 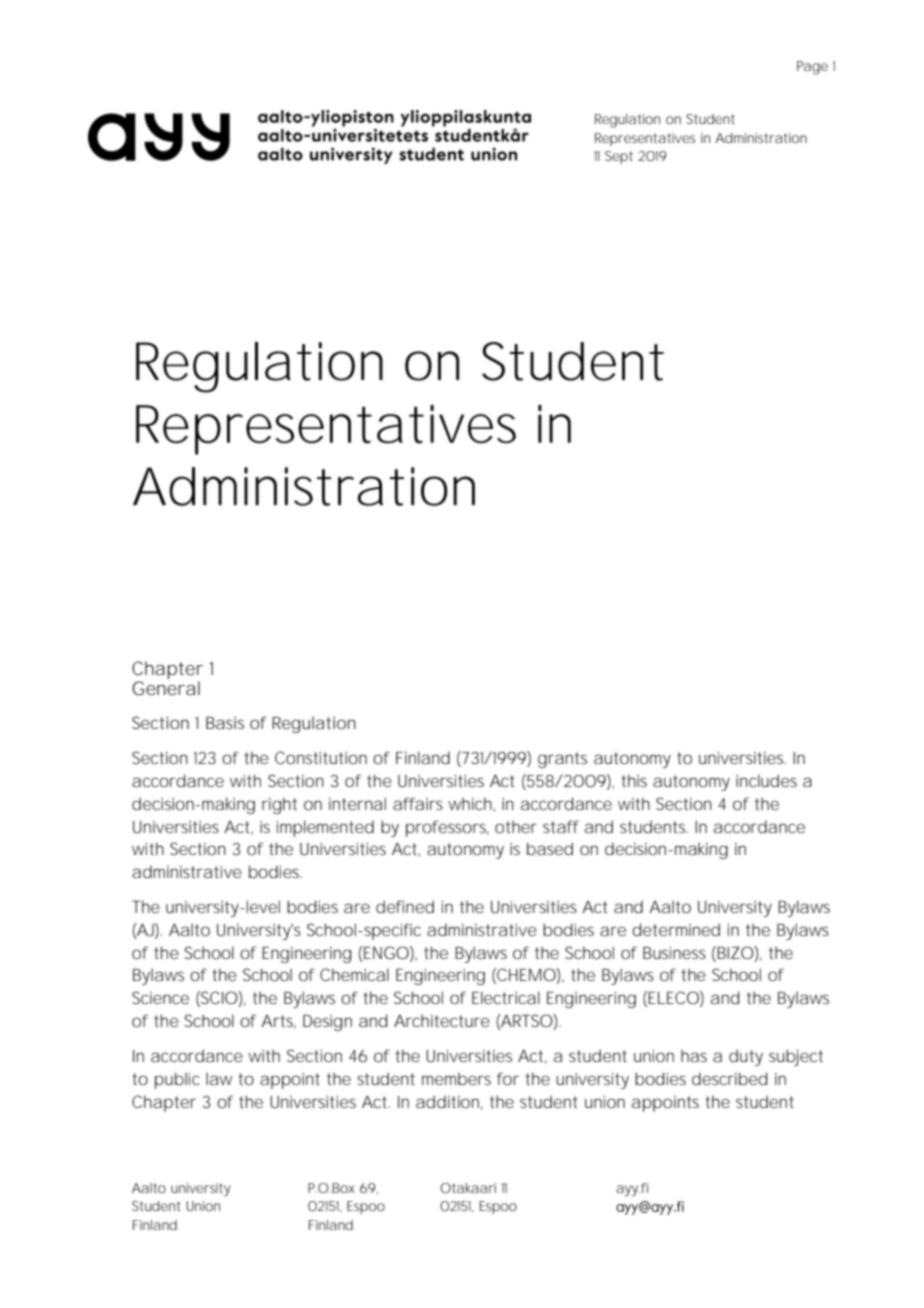 I want to click on includes, so click(x=766, y=780).
